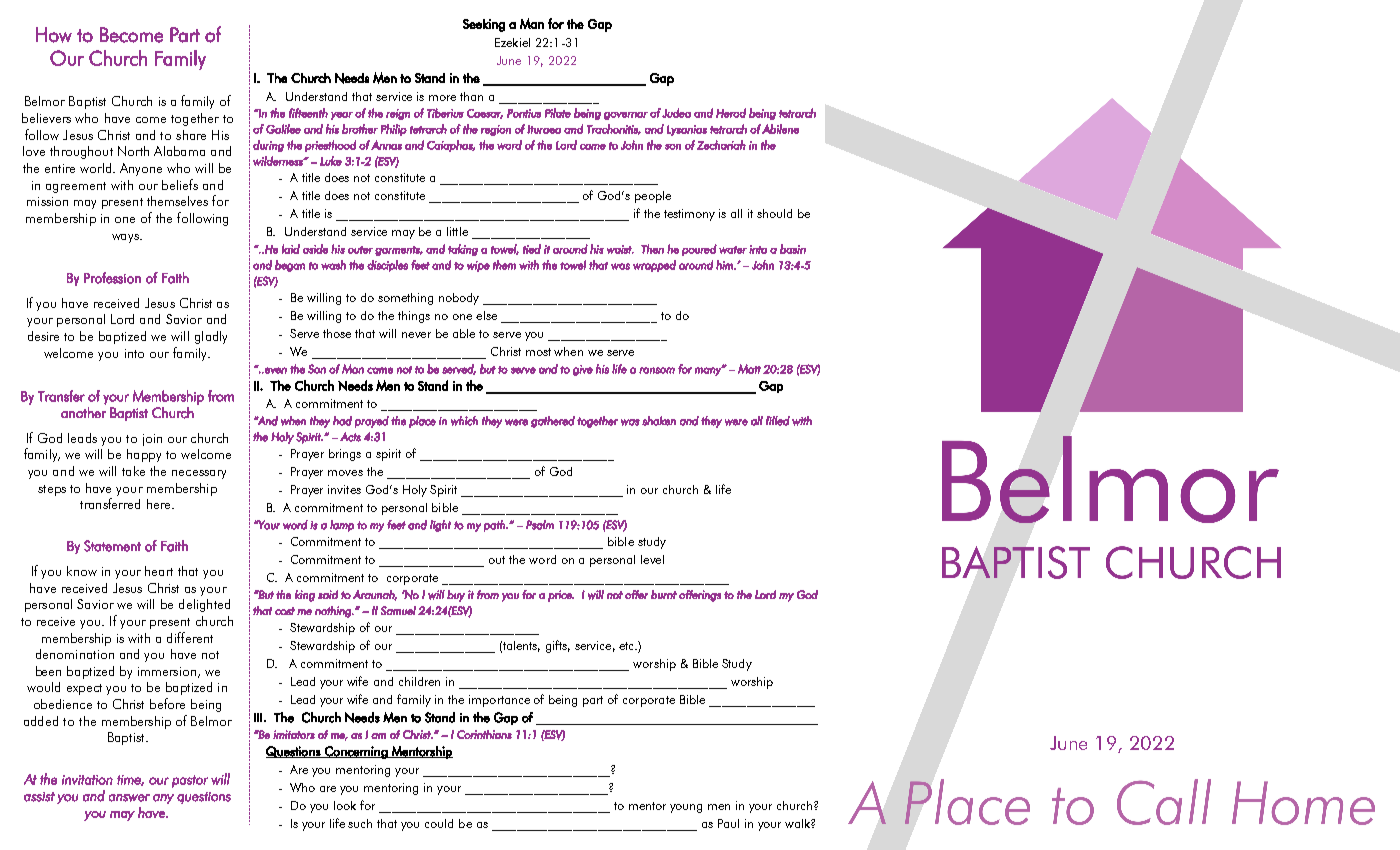 The height and width of the document is (850, 1400). Describe the element at coordinates (190, 637) in the document. I see `different` at that location.
